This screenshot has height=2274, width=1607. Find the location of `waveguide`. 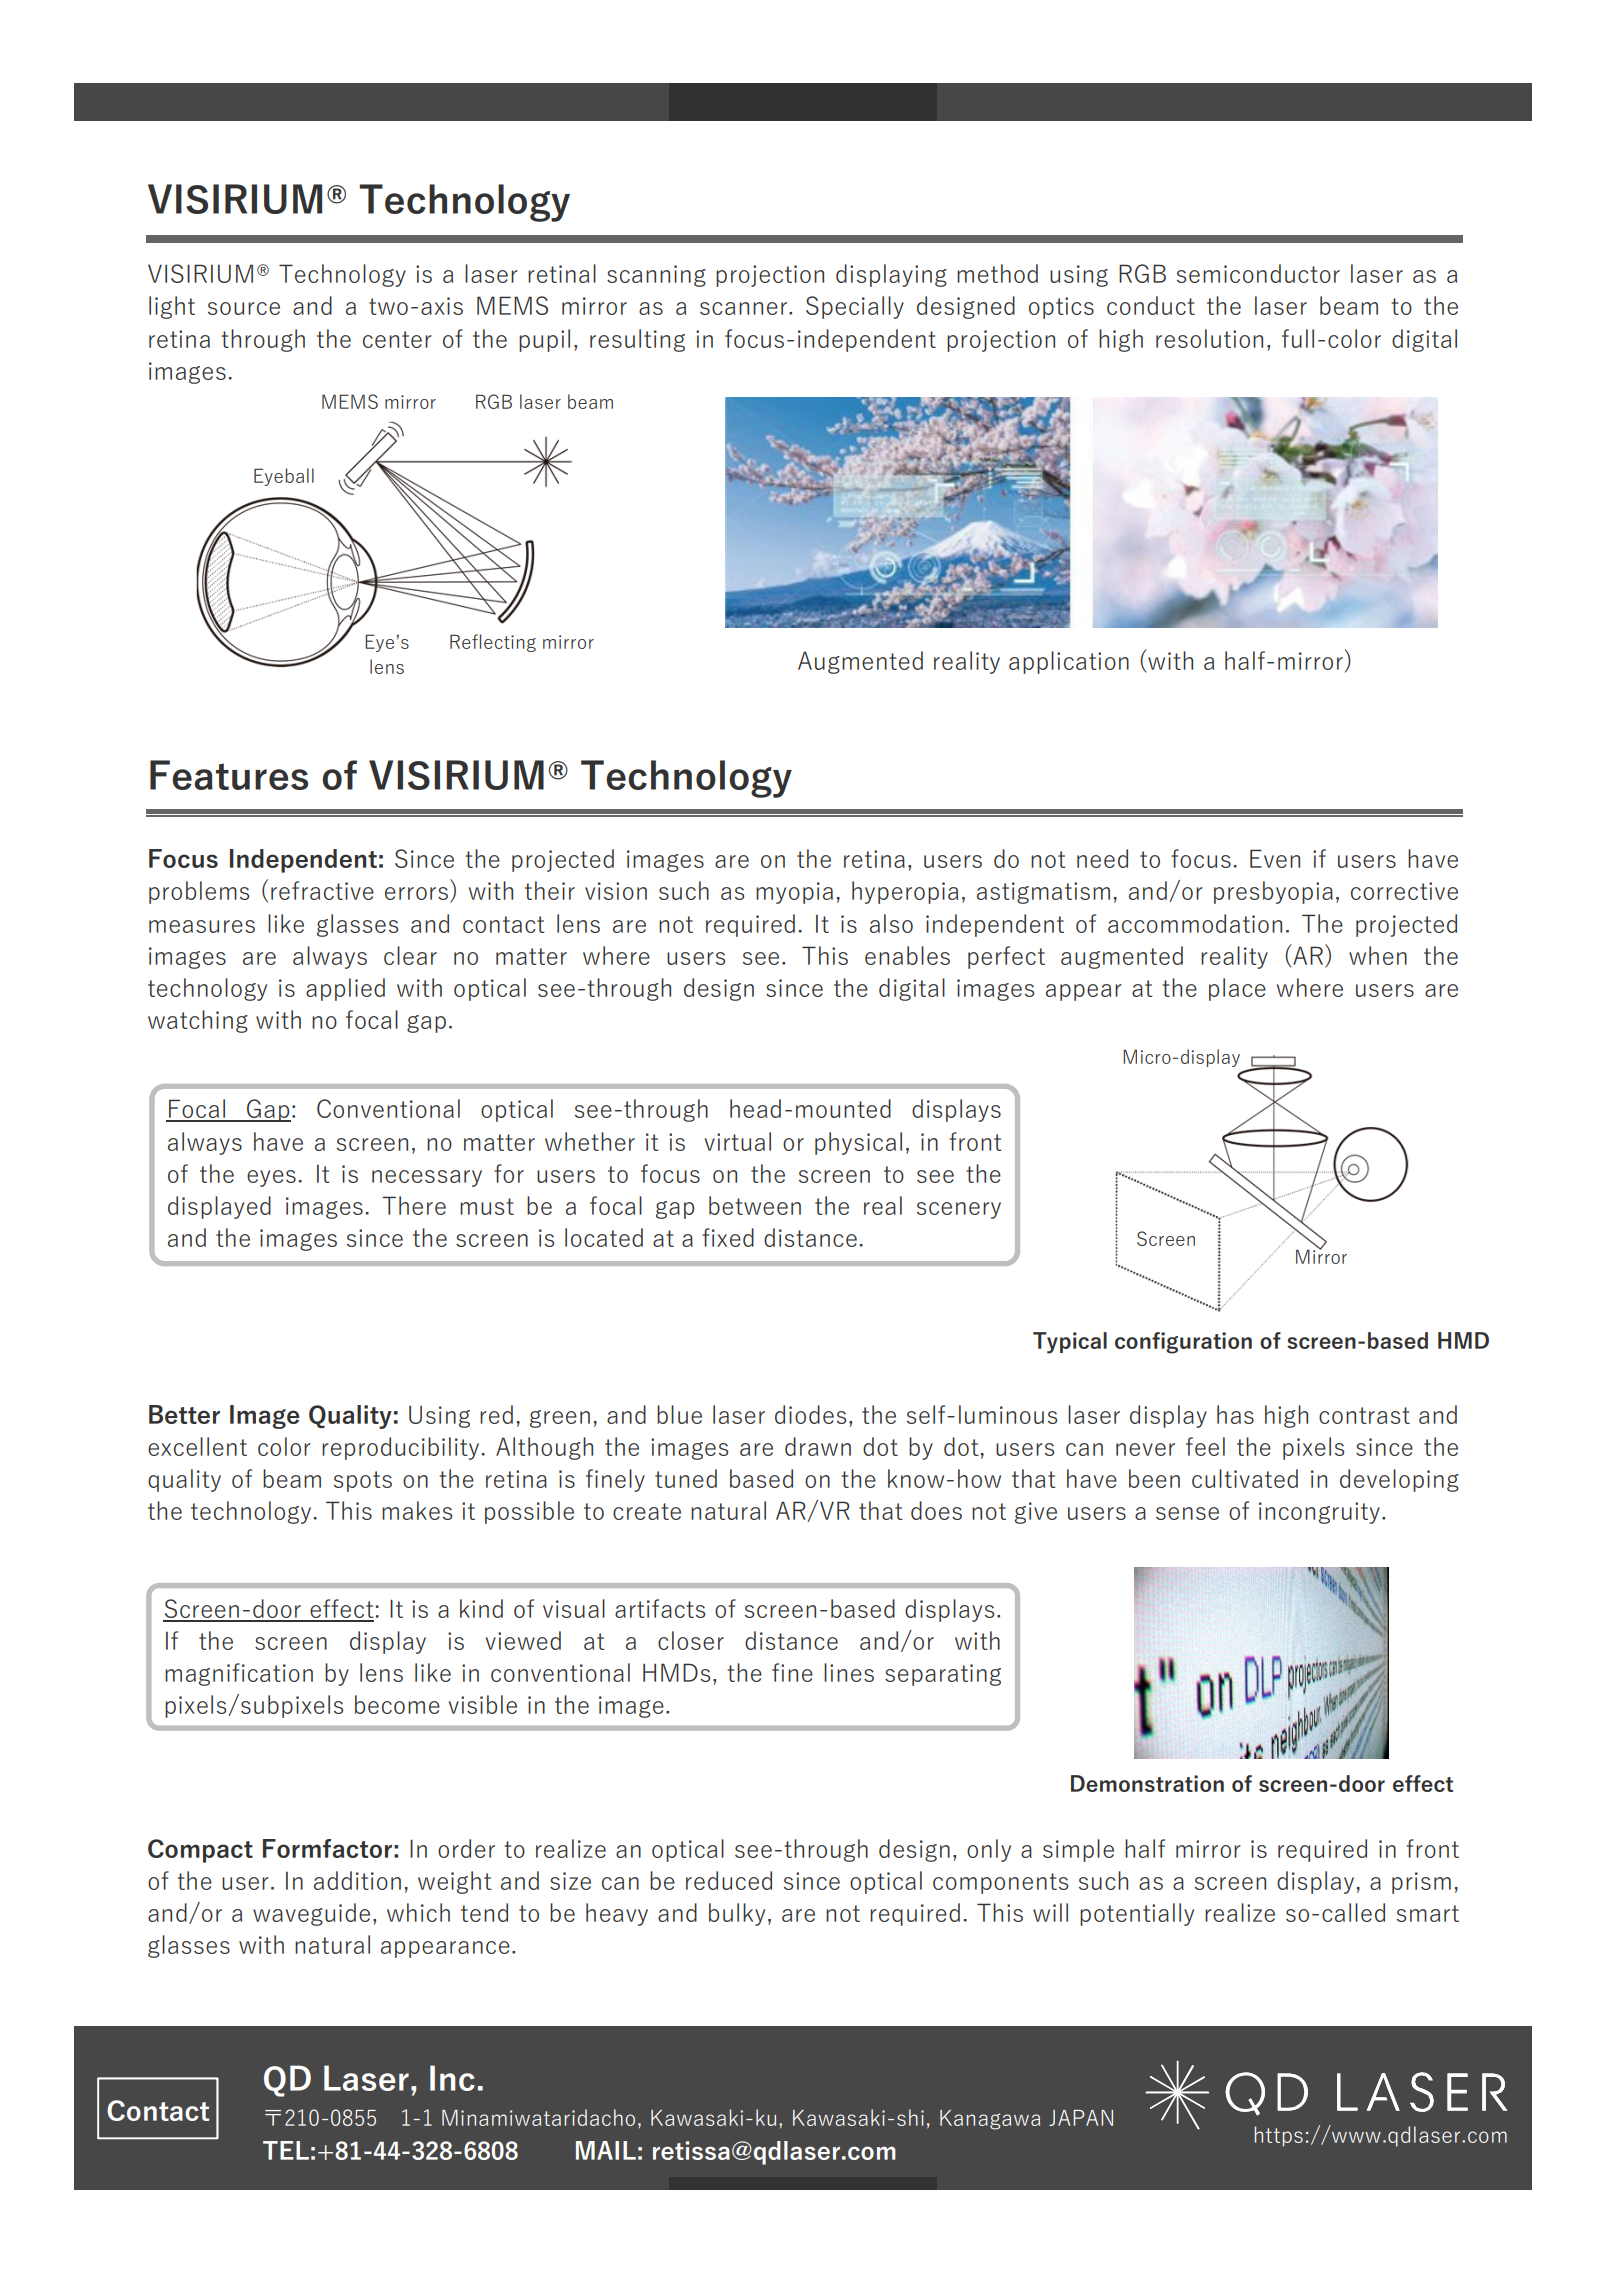

waveguide is located at coordinates (311, 1914).
